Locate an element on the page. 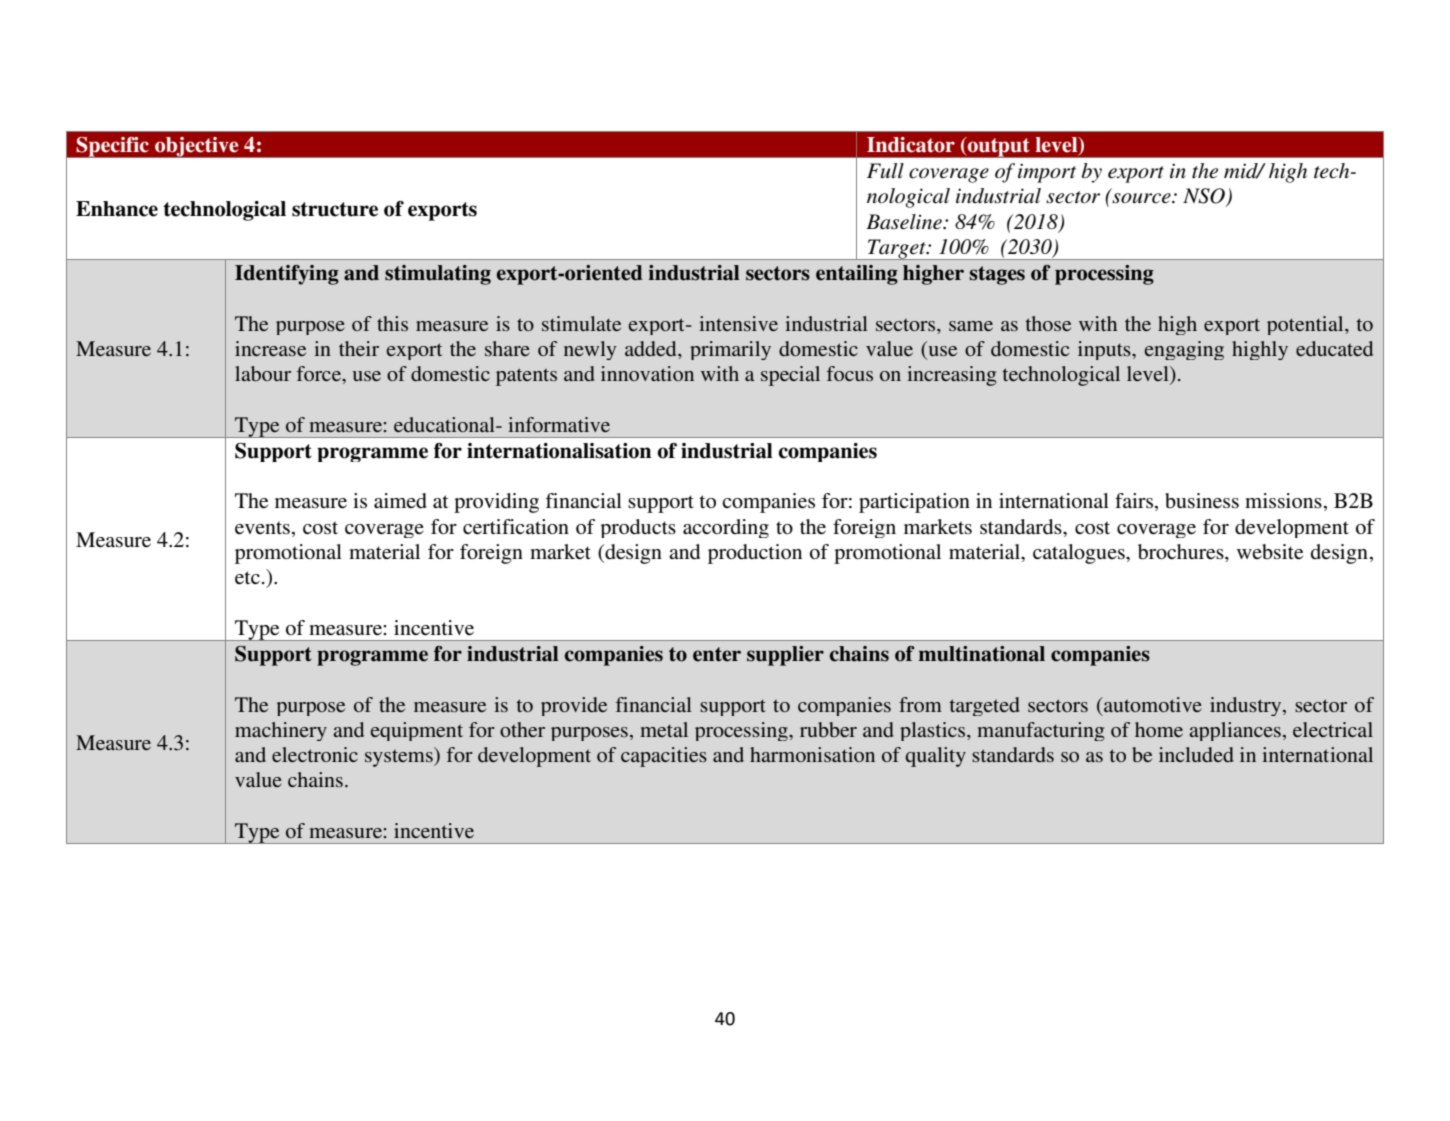  NSO is located at coordinates (1205, 197).
